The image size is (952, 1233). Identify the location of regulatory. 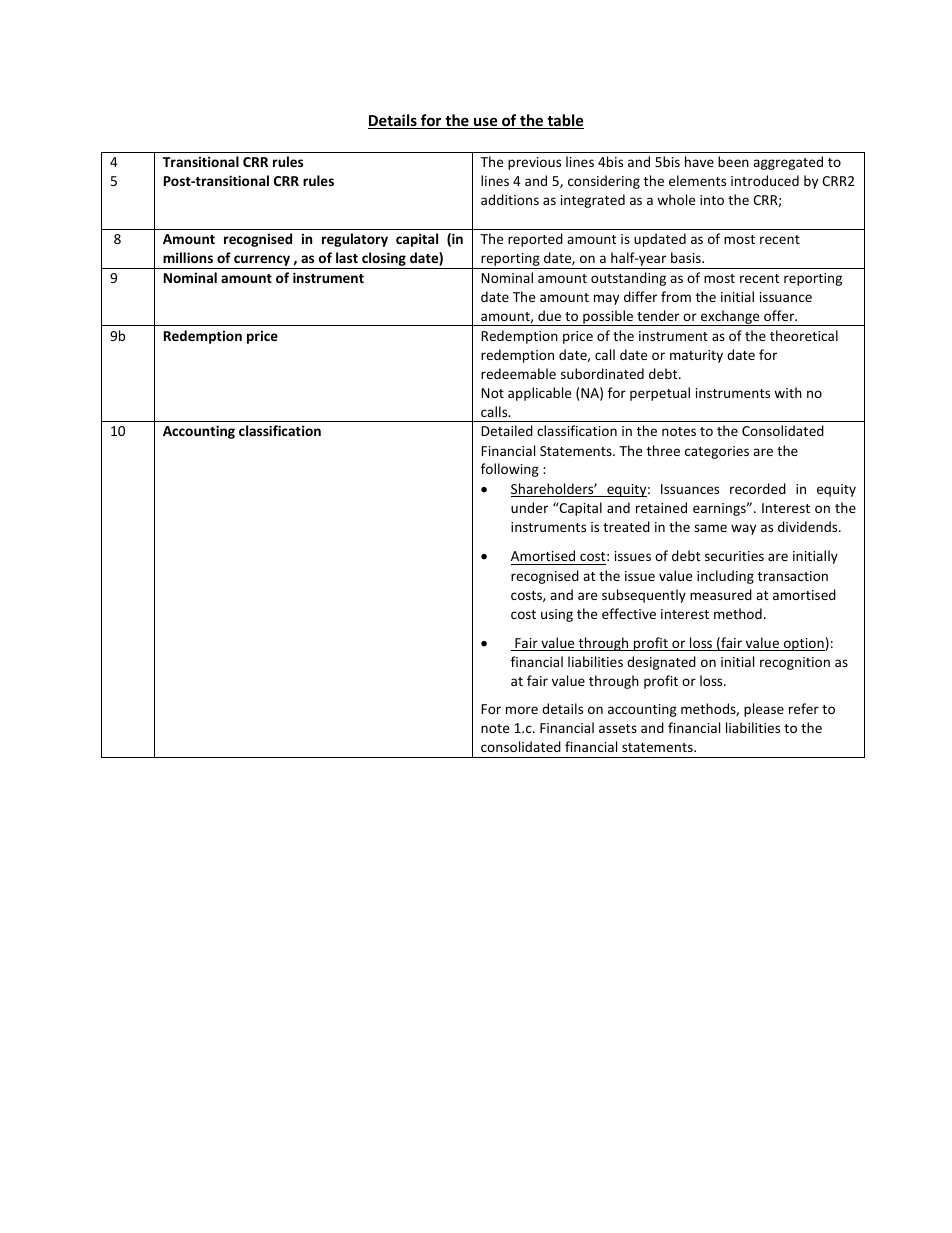
(355, 240).
